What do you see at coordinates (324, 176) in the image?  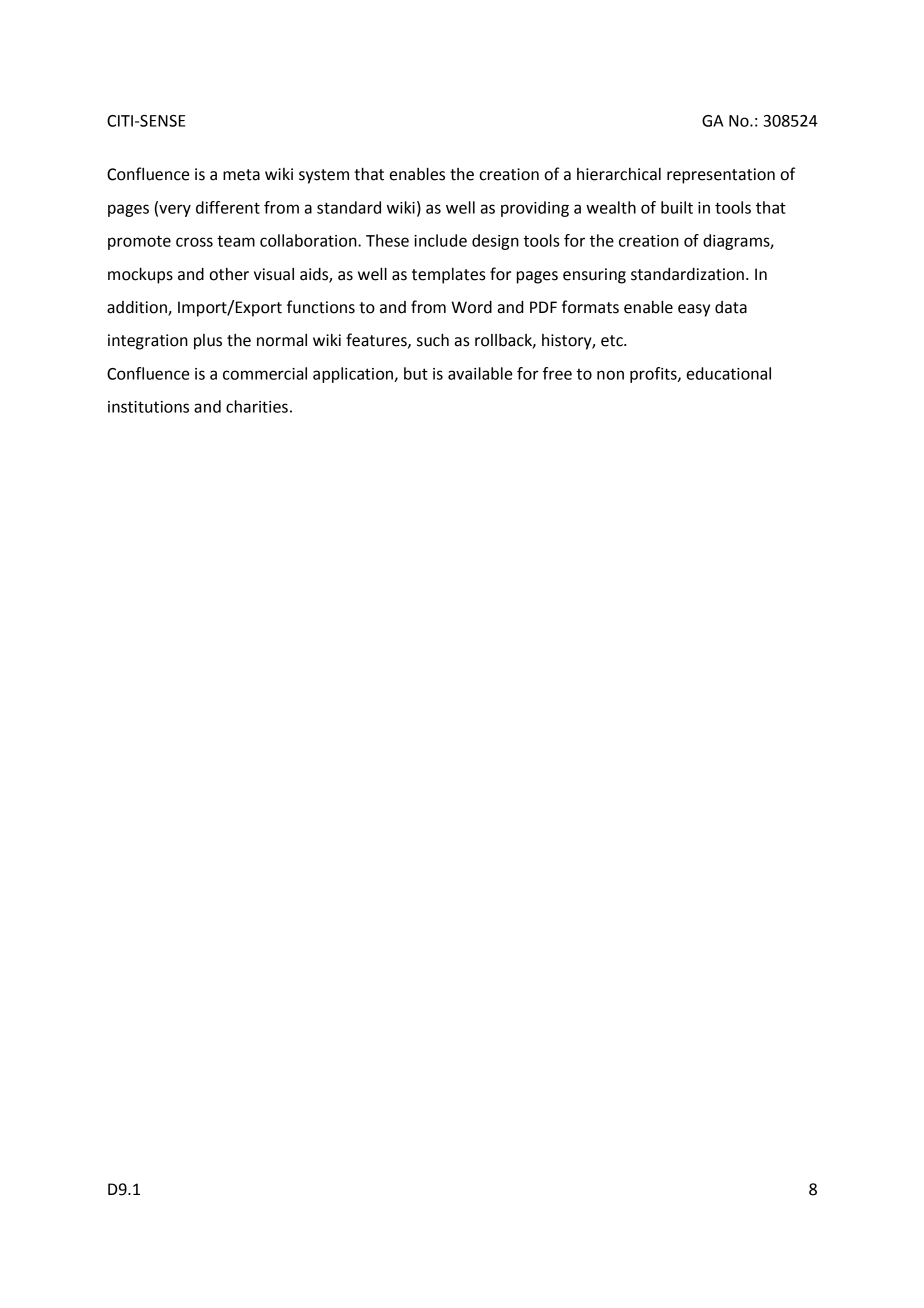 I see `system` at bounding box center [324, 176].
